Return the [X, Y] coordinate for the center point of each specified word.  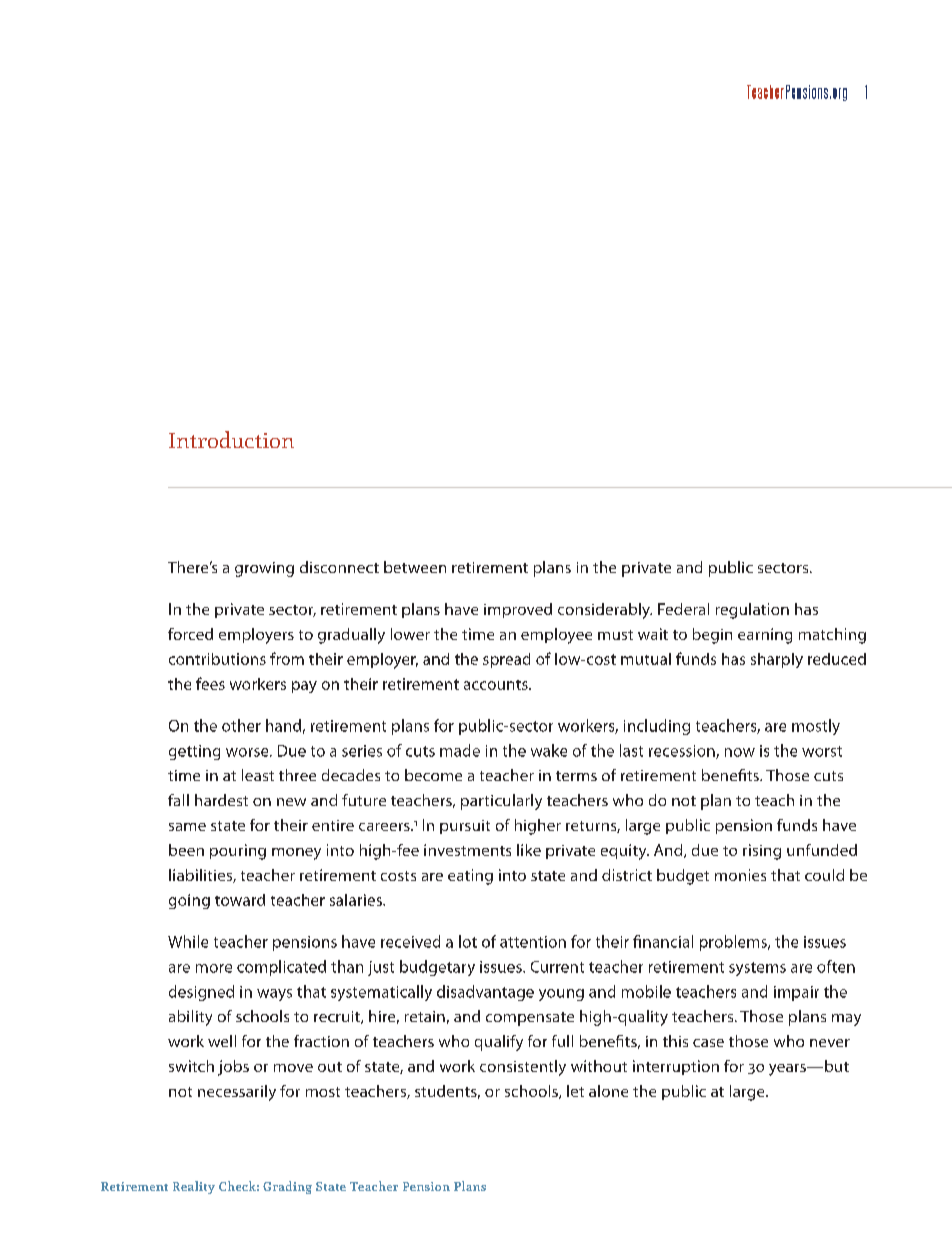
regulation [752, 611]
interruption [676, 1067]
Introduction [231, 439]
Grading [287, 1187]
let [575, 1091]
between [415, 567]
